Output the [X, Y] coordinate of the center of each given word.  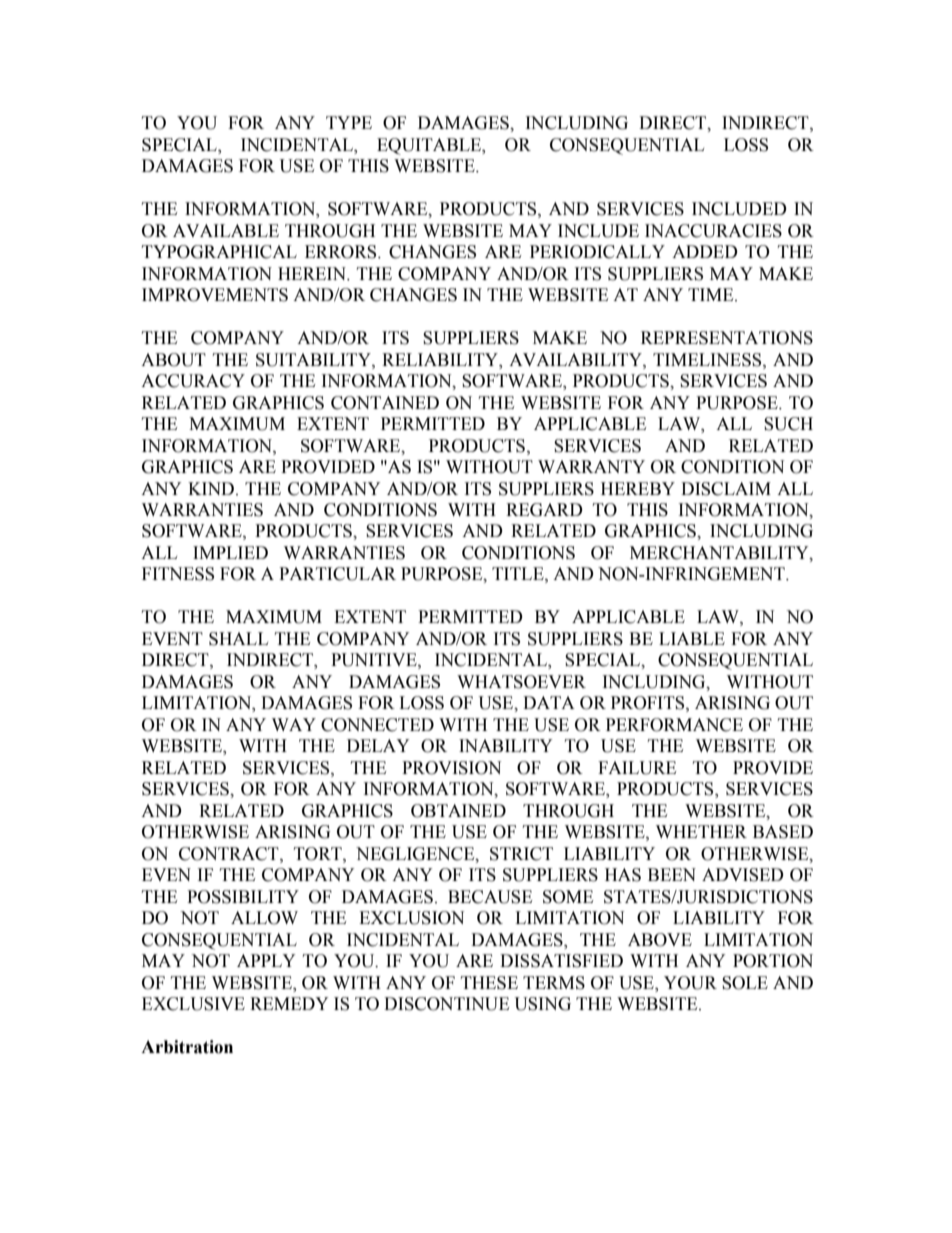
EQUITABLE [430, 146]
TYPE [349, 122]
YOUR [690, 983]
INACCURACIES [713, 231]
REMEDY [289, 1003]
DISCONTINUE [446, 1004]
